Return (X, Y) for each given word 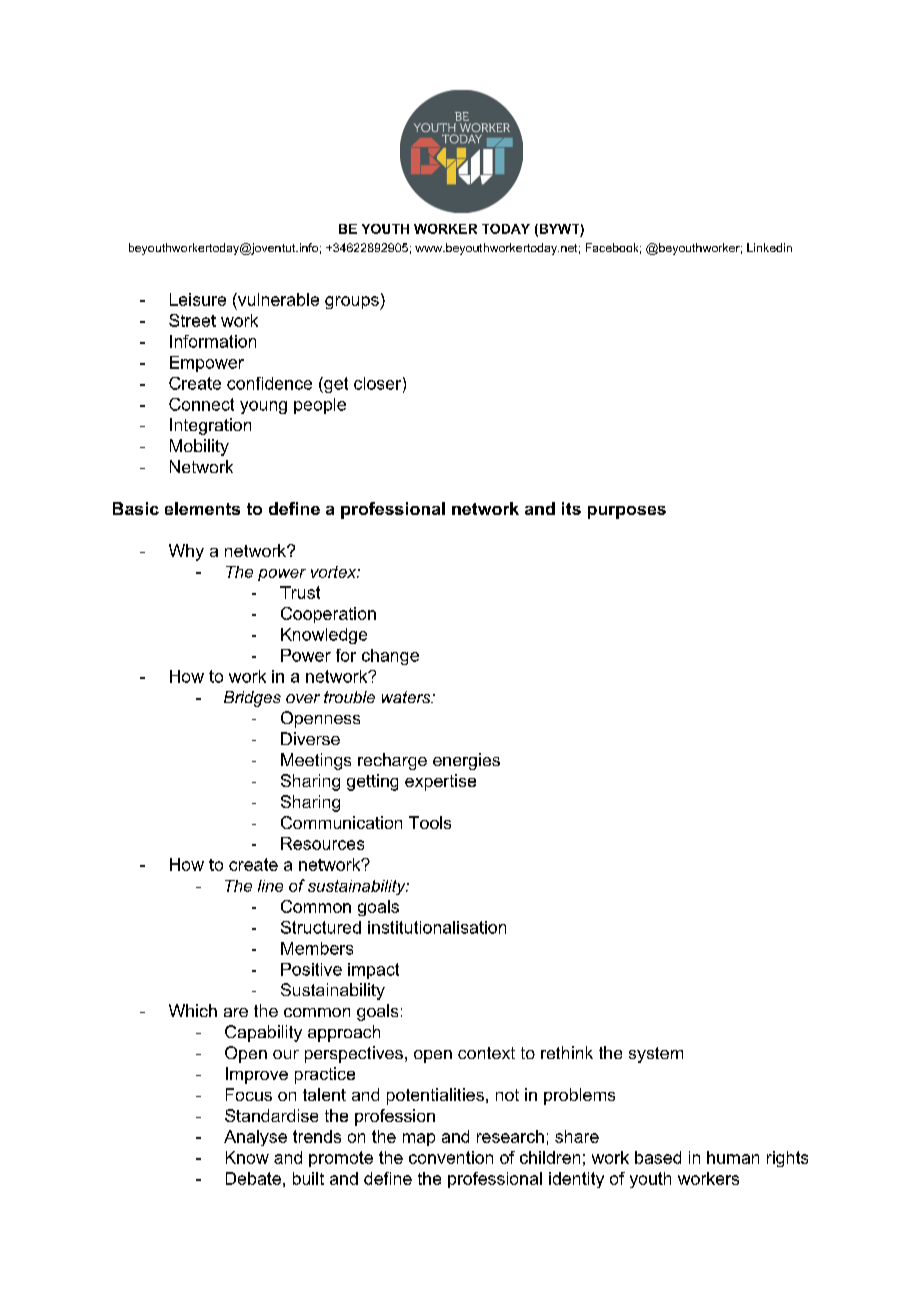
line (270, 886)
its (571, 508)
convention (451, 1157)
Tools (430, 822)
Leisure (198, 299)
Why (186, 552)
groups (353, 303)
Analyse (255, 1138)
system (656, 1055)
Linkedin (769, 247)
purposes (627, 512)
